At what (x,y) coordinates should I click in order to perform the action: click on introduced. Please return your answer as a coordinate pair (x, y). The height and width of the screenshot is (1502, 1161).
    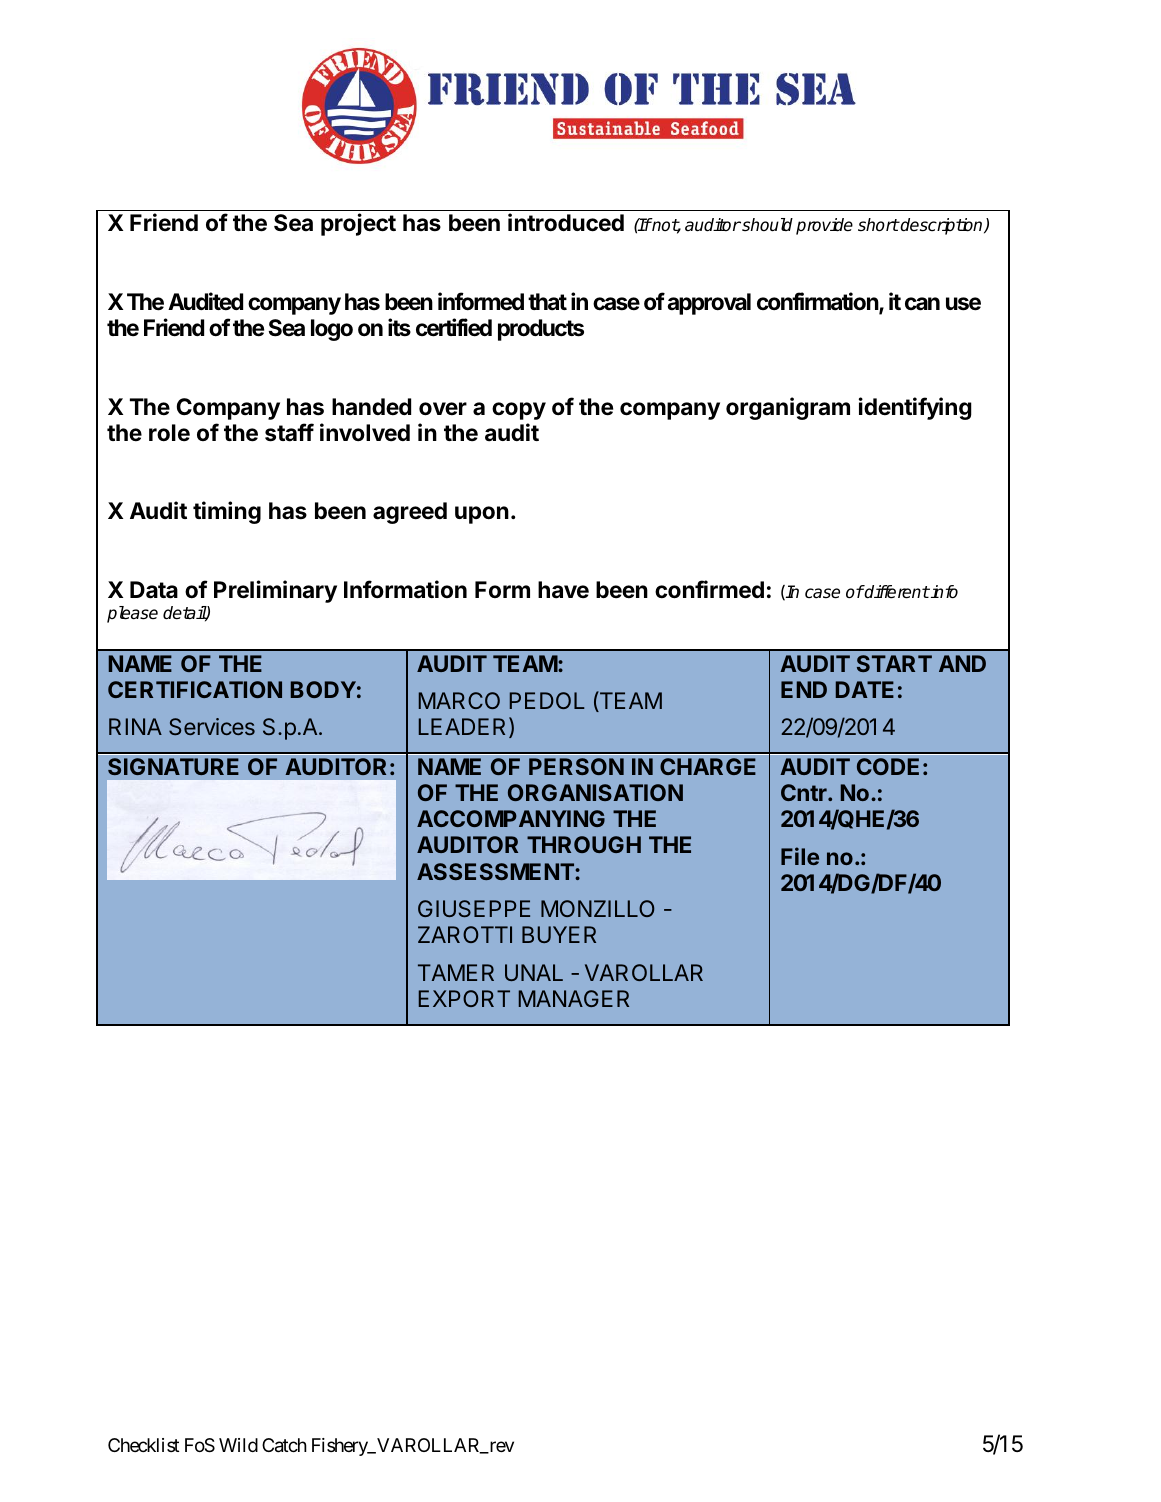
    Looking at the image, I should click on (566, 222).
